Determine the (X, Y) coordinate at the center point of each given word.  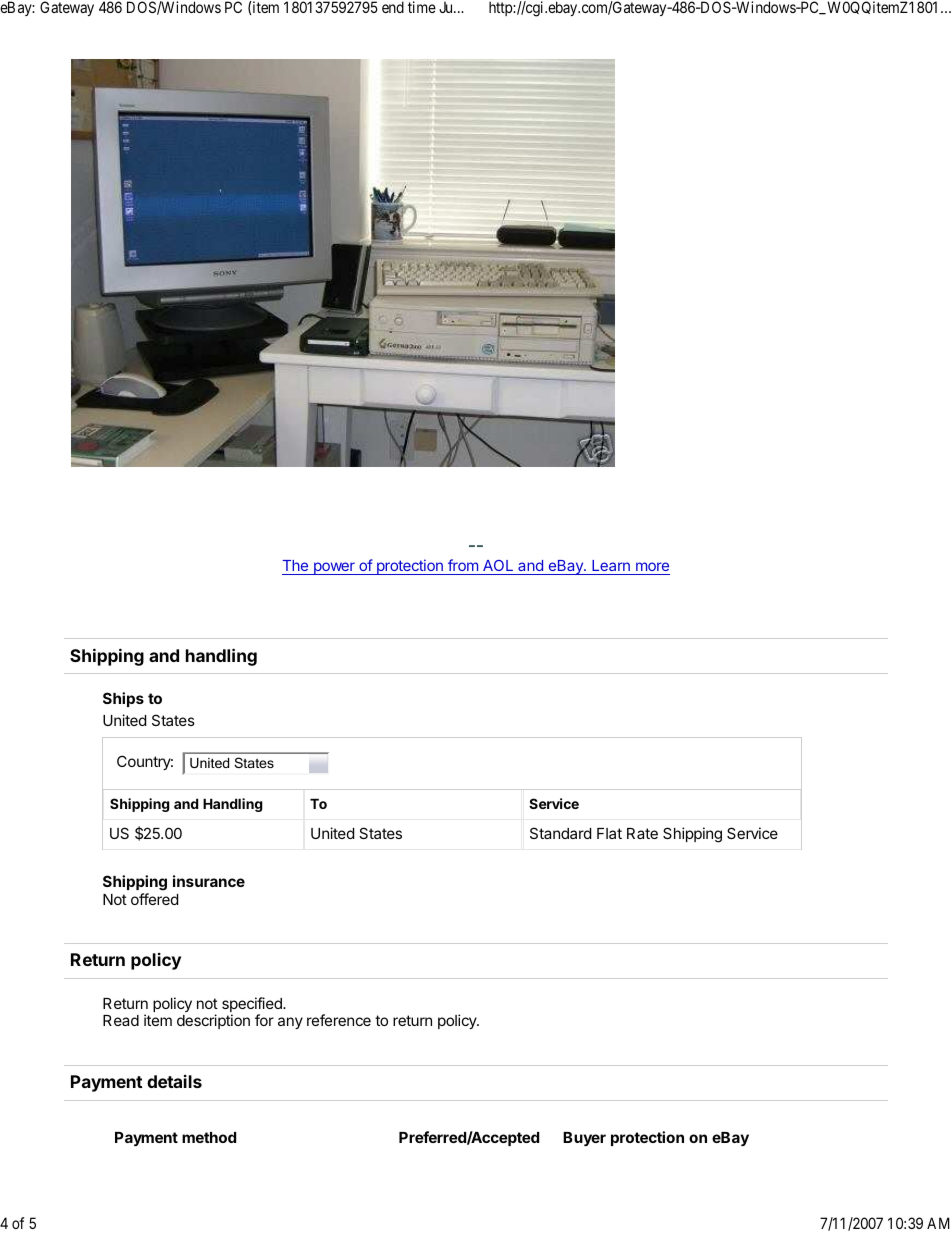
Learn (611, 565)
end (393, 7)
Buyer (584, 1139)
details (174, 1081)
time (422, 7)
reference (339, 1020)
